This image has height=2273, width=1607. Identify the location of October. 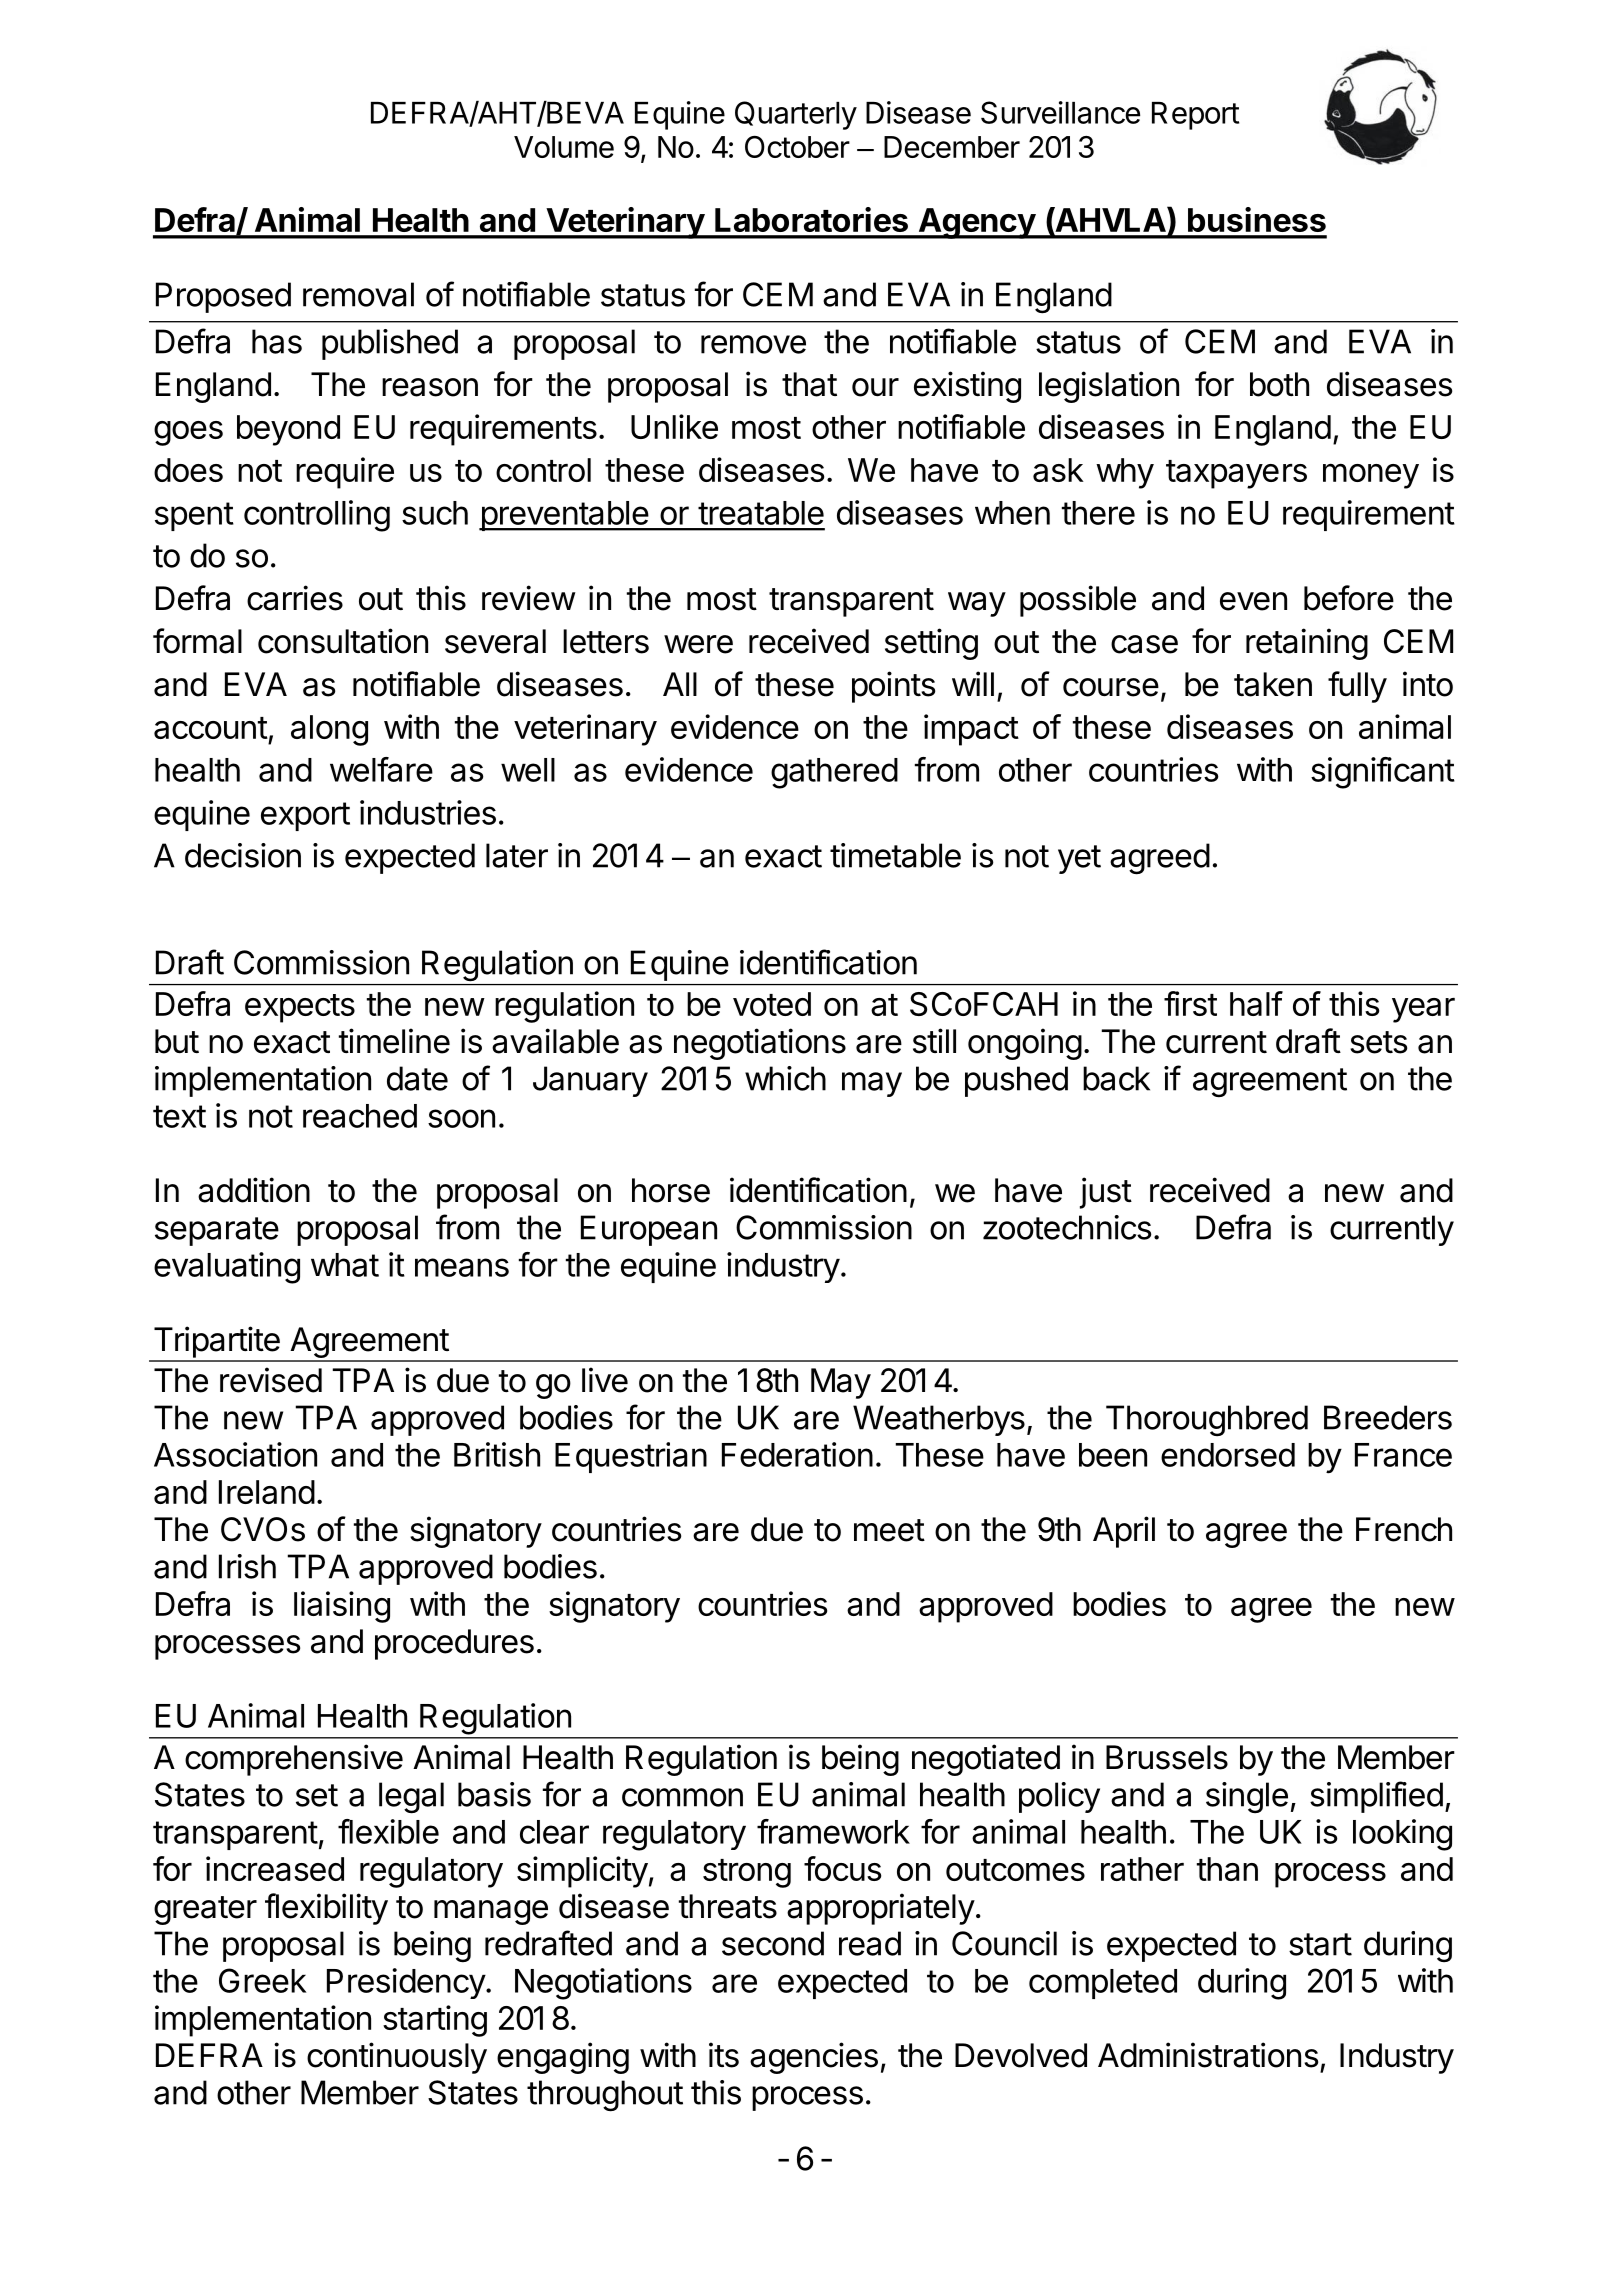
(797, 147).
